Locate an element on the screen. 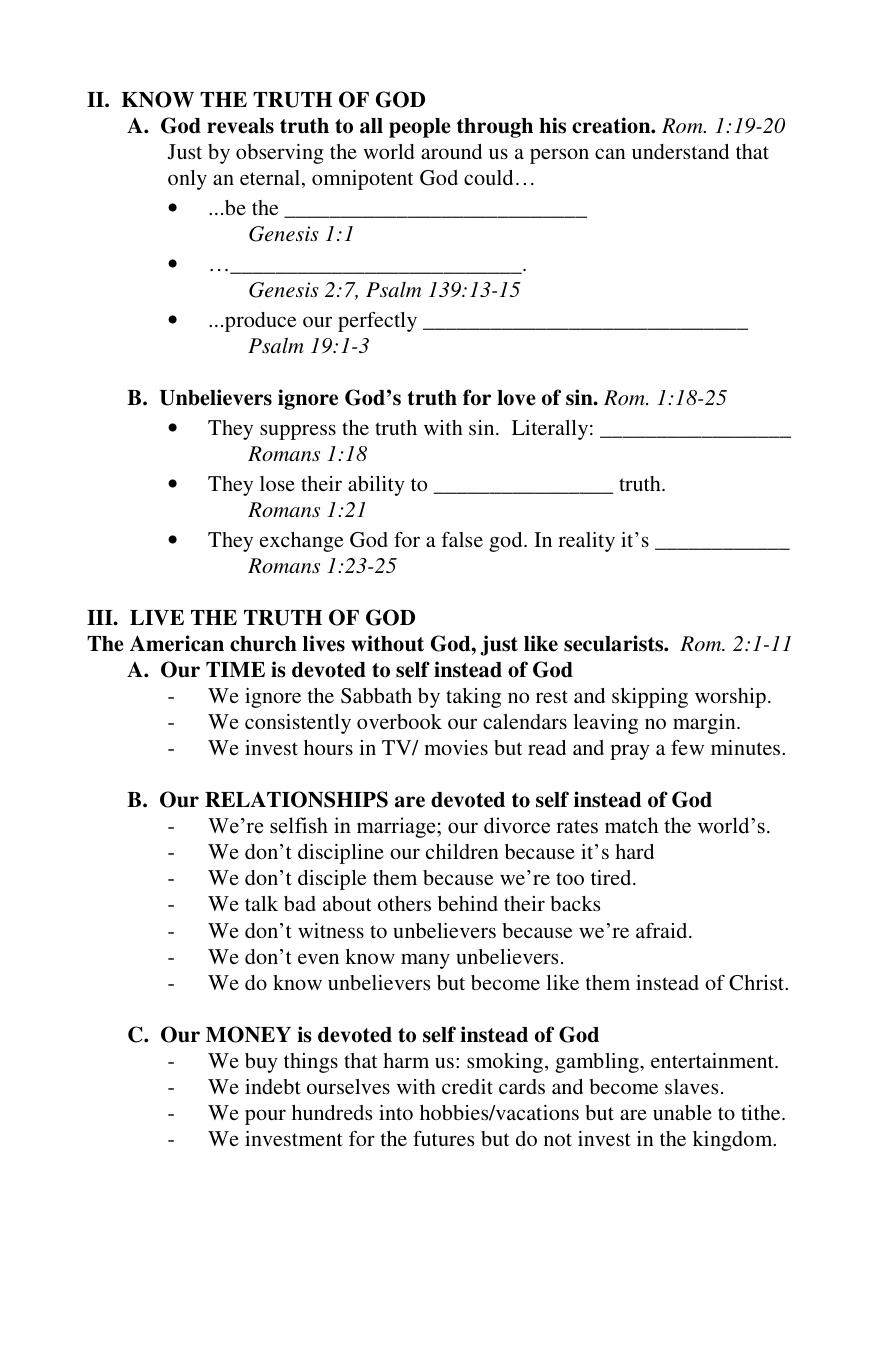 This screenshot has height=1372, width=887. understand is located at coordinates (680, 151).
